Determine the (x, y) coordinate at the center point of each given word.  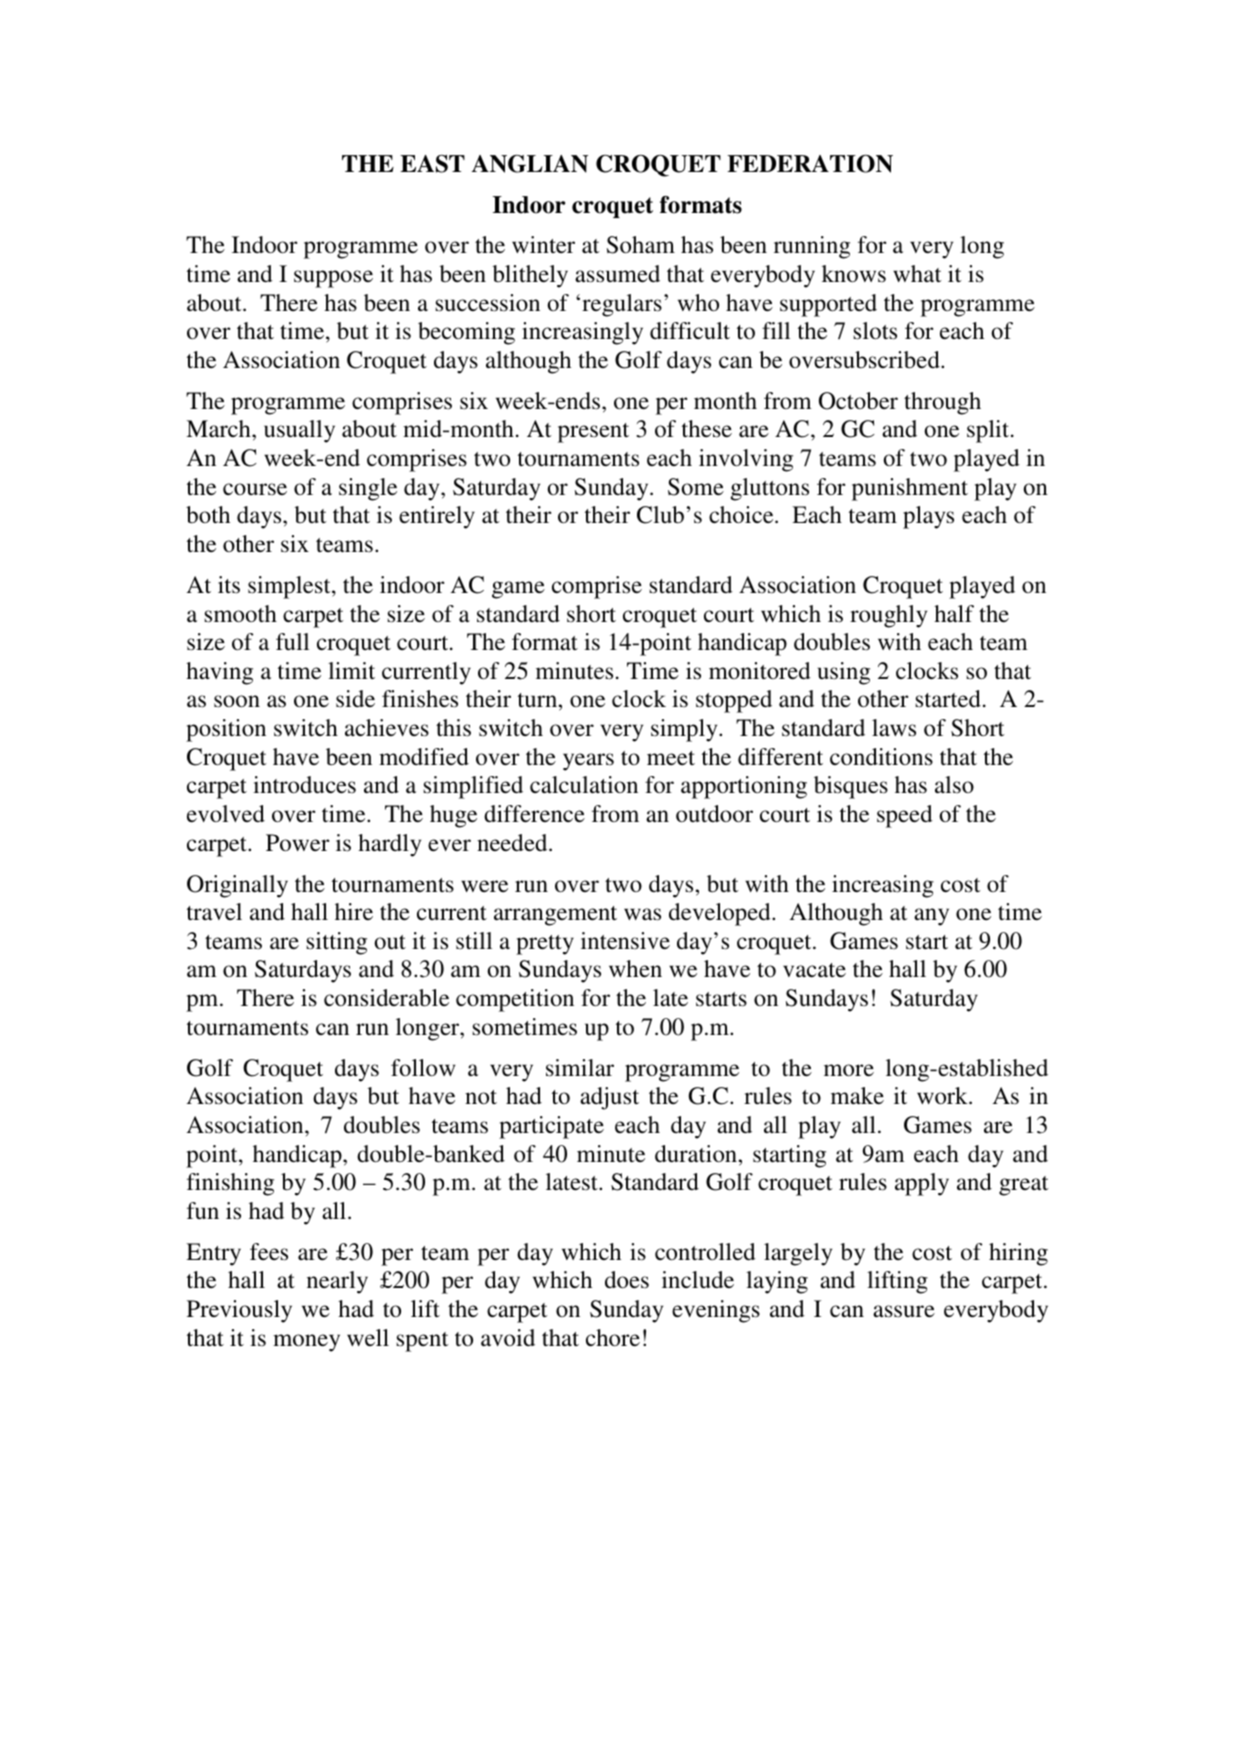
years (588, 762)
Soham (641, 245)
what (917, 273)
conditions (881, 757)
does (627, 1280)
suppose (333, 279)
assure (904, 1311)
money (306, 1343)
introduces (304, 785)
